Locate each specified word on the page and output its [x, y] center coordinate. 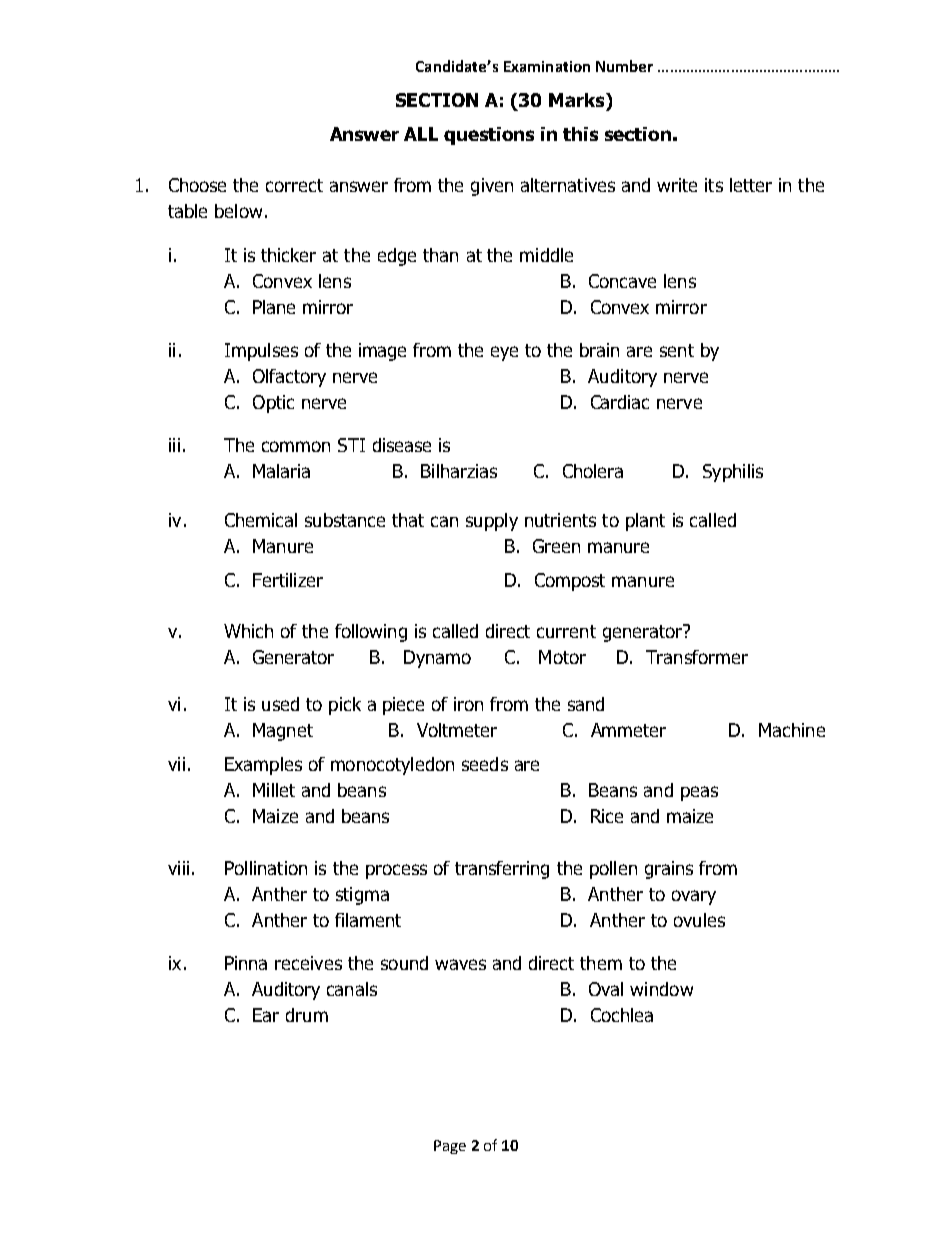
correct [294, 185]
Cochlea [622, 1015]
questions [489, 136]
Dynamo [437, 659]
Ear [266, 1015]
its [714, 185]
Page [450, 1147]
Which [248, 631]
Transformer [697, 657]
